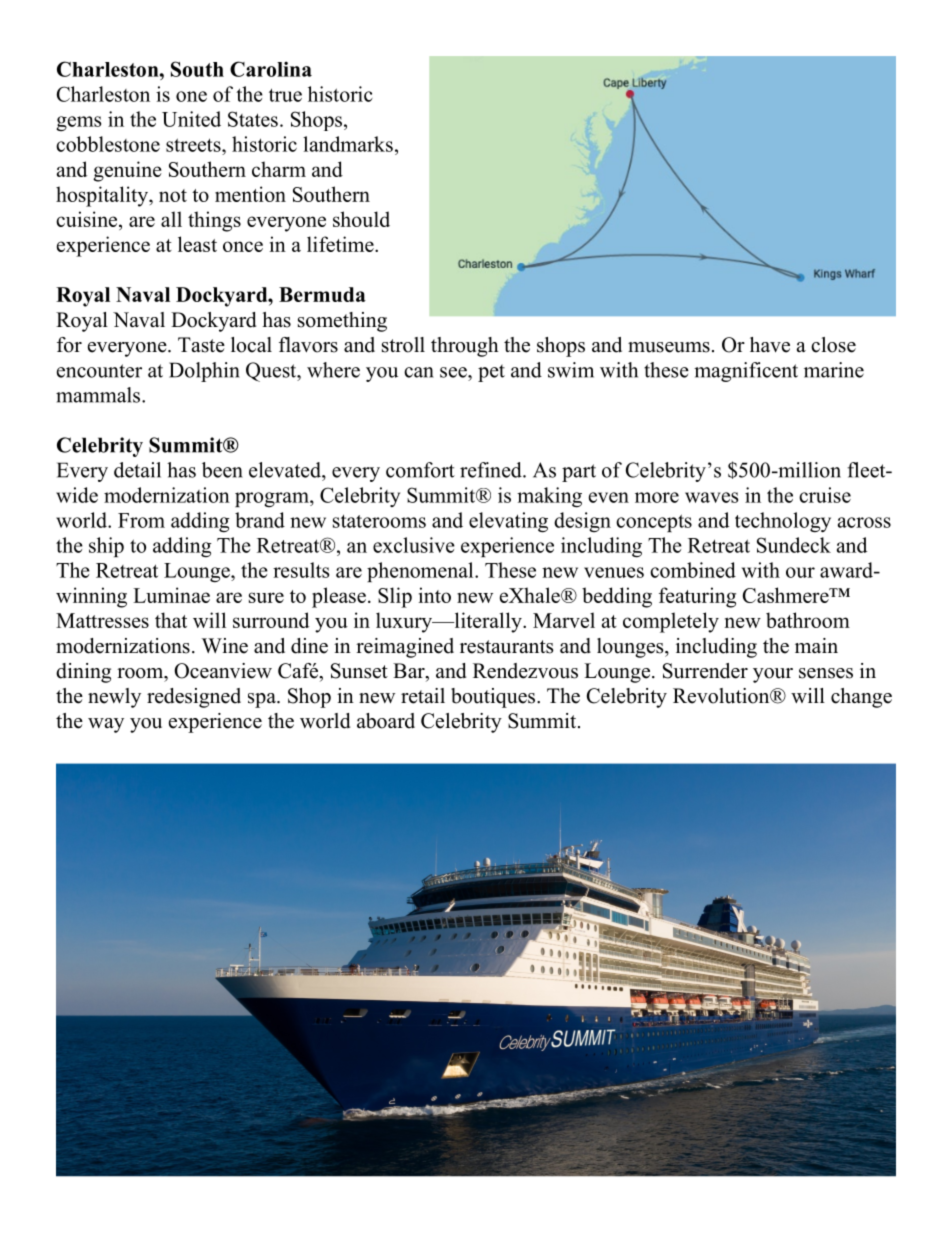 The image size is (952, 1233). I want to click on exclusive, so click(414, 545).
